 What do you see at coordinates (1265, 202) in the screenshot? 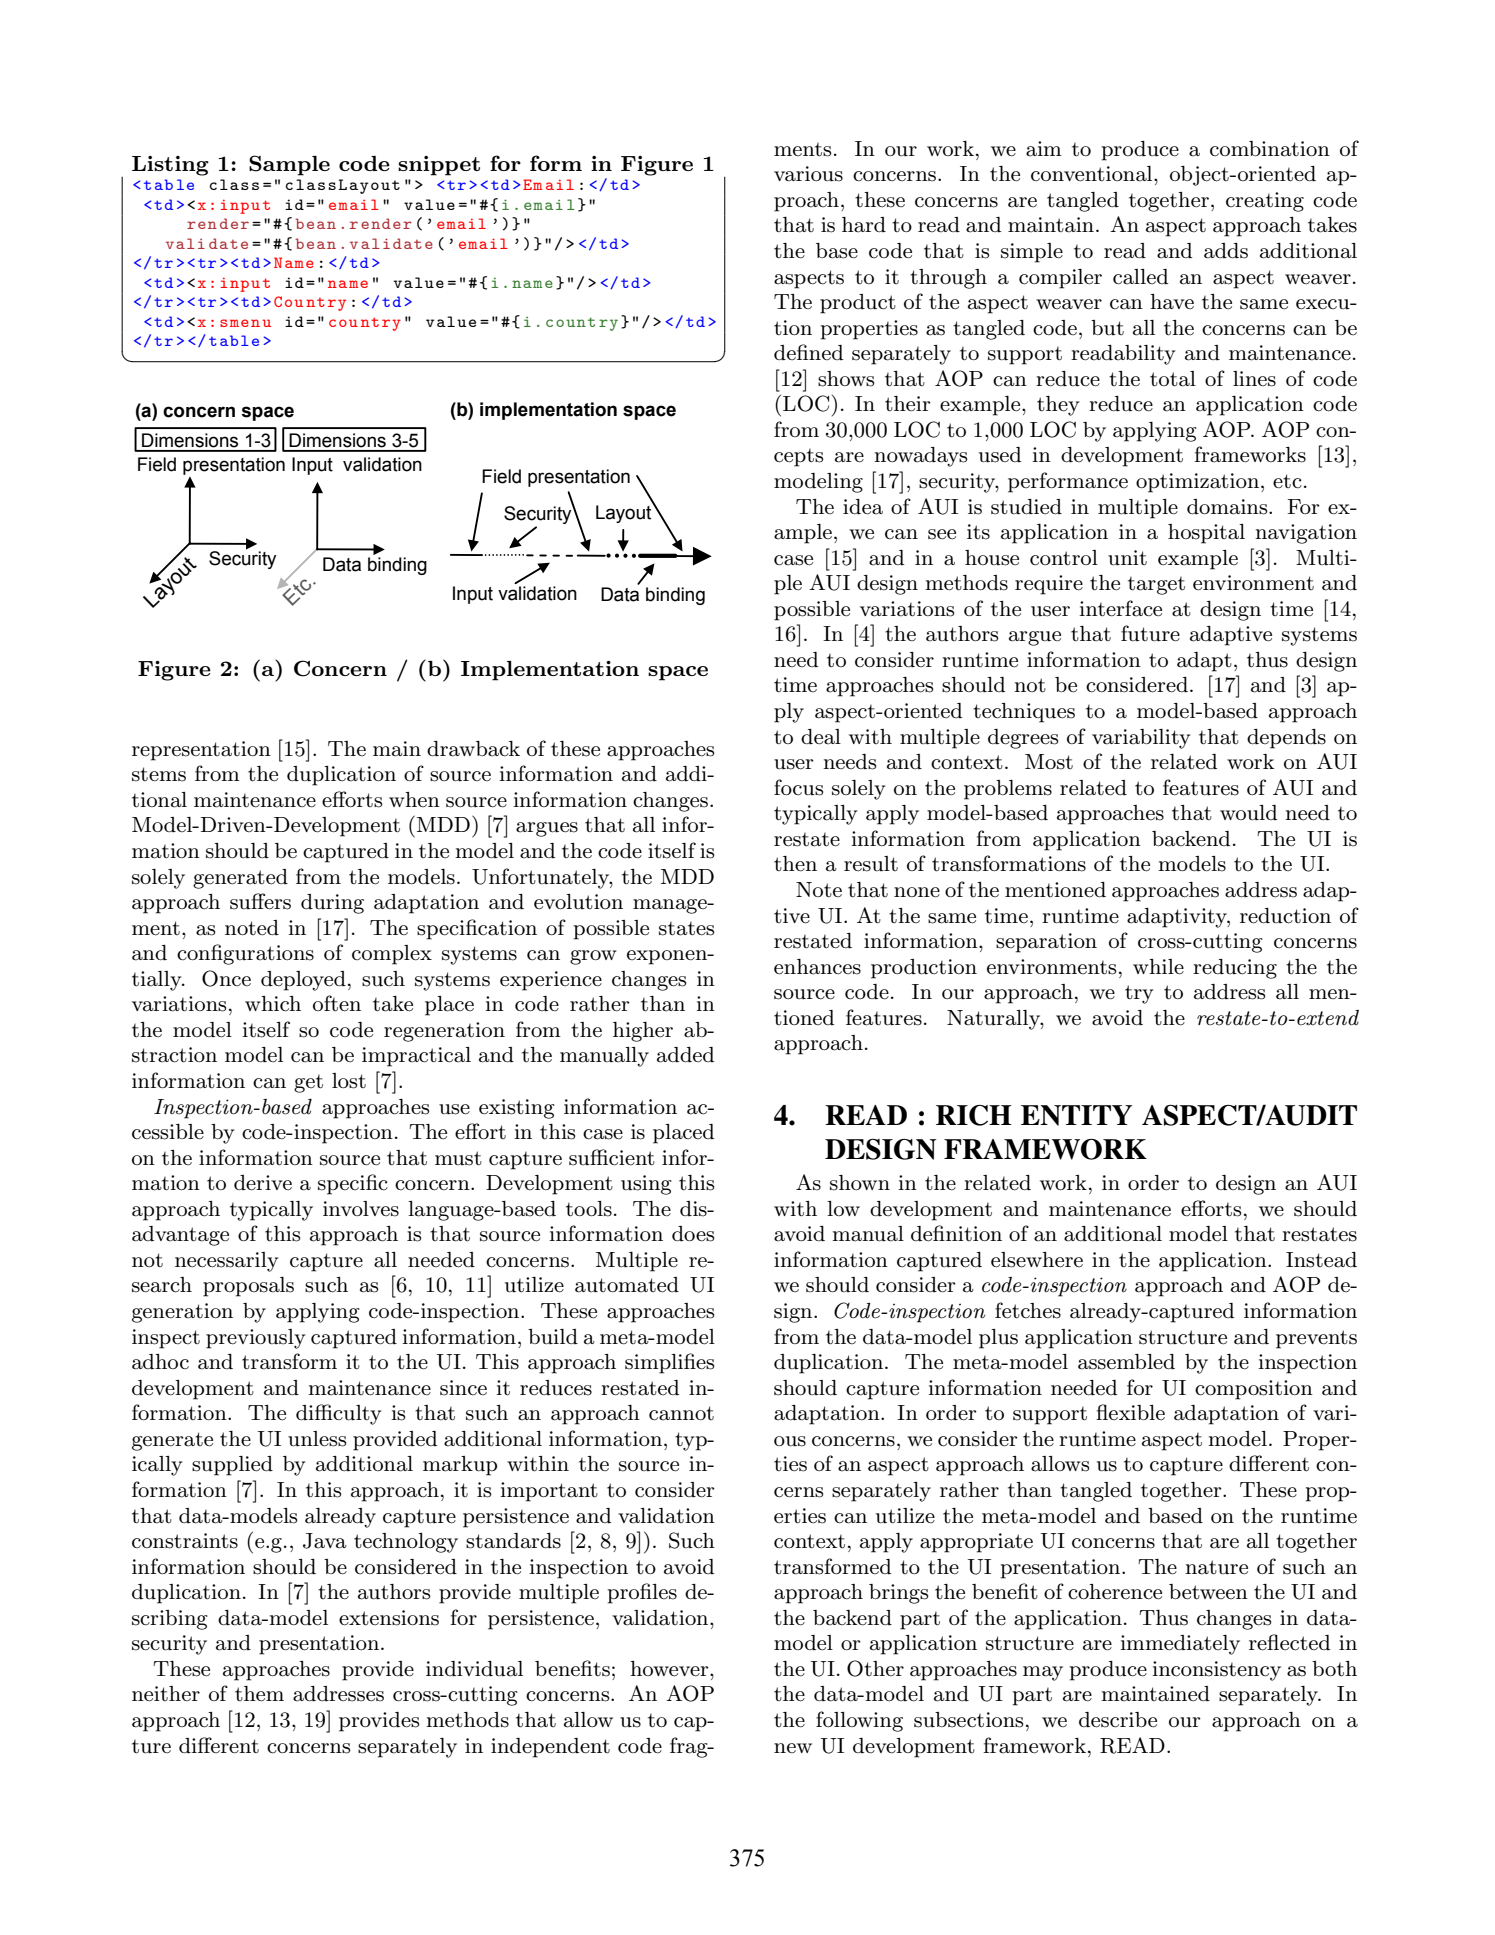
I see `creating` at bounding box center [1265, 202].
